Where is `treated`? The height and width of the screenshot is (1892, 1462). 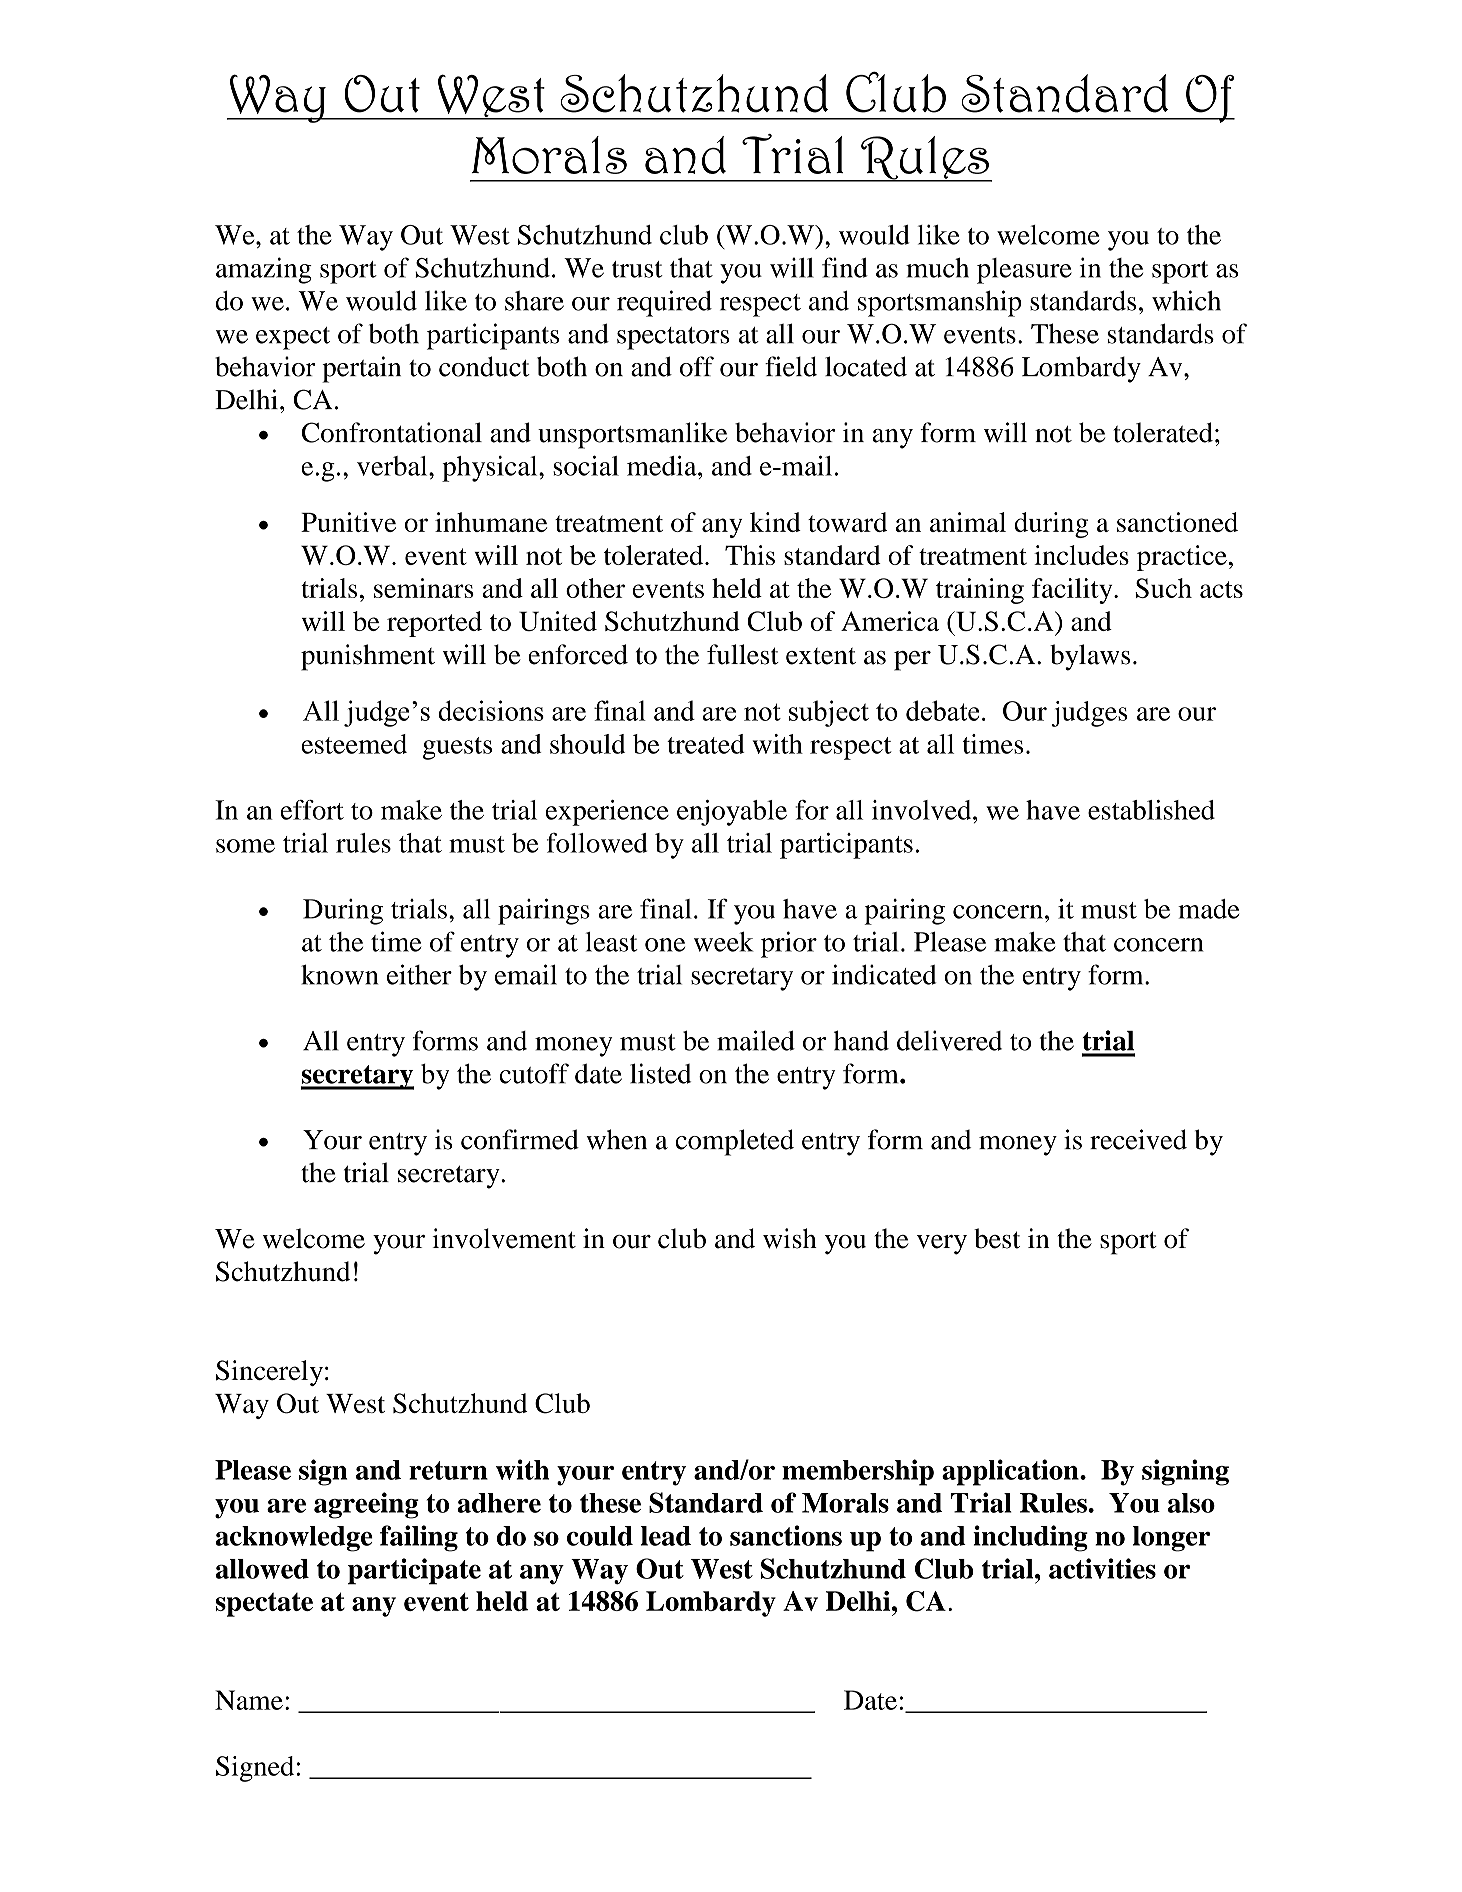 treated is located at coordinates (706, 744).
